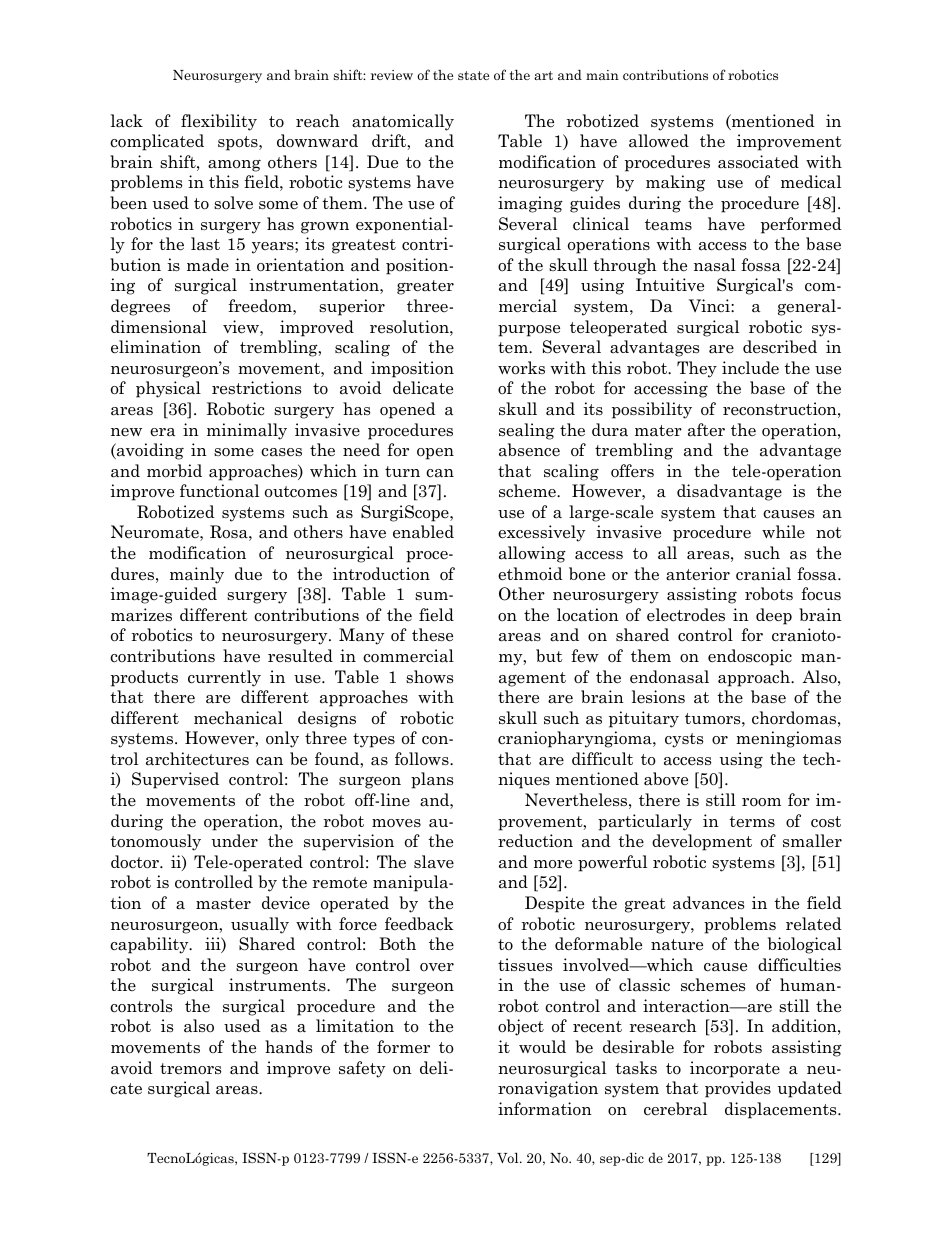 The image size is (952, 1233). What do you see at coordinates (530, 574) in the document?
I see `ethmoid` at bounding box center [530, 574].
